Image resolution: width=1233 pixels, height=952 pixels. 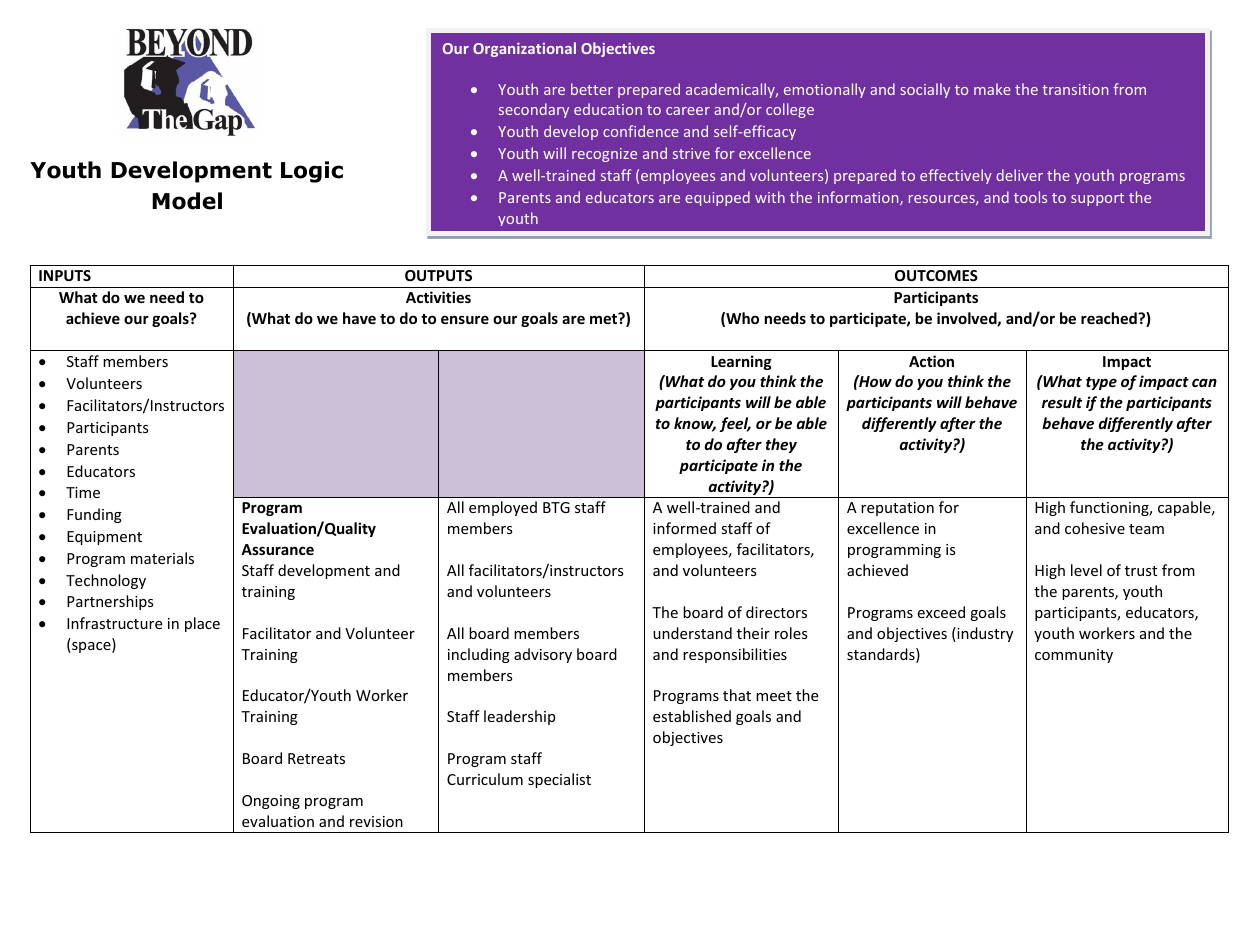 What do you see at coordinates (65, 275) in the screenshot?
I see `INPUTS` at bounding box center [65, 275].
